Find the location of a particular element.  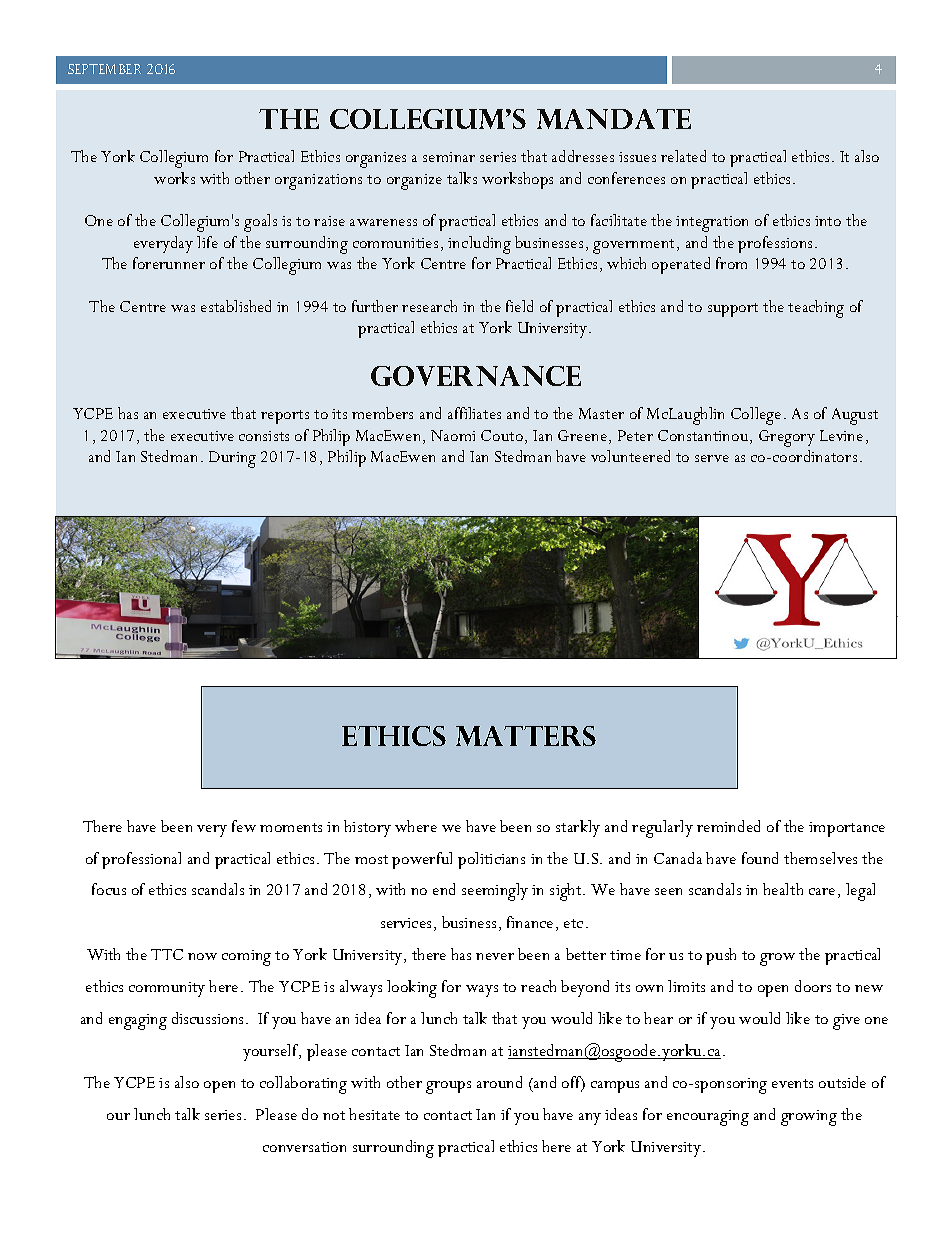

SEPTEMBER is located at coordinates (104, 69).
